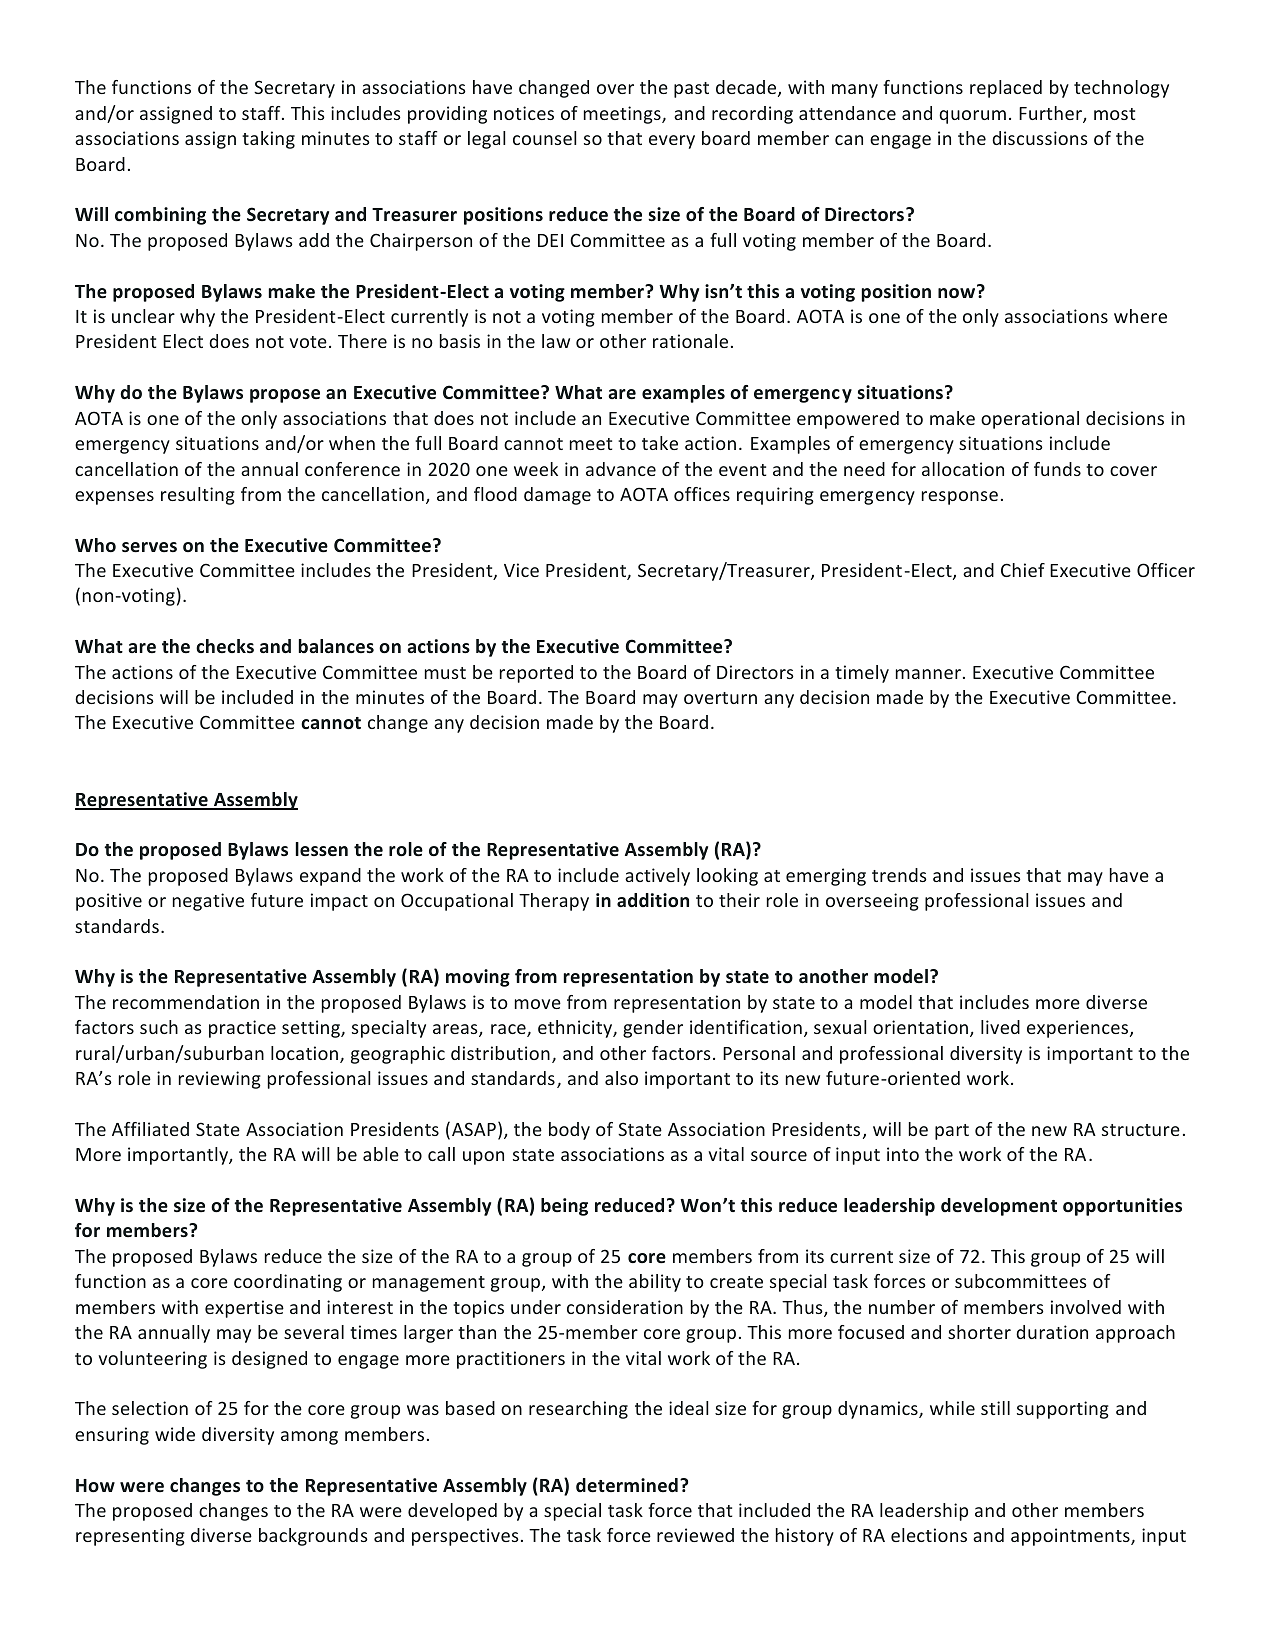 The width and height of the screenshot is (1273, 1648). I want to click on actively, so click(657, 877).
